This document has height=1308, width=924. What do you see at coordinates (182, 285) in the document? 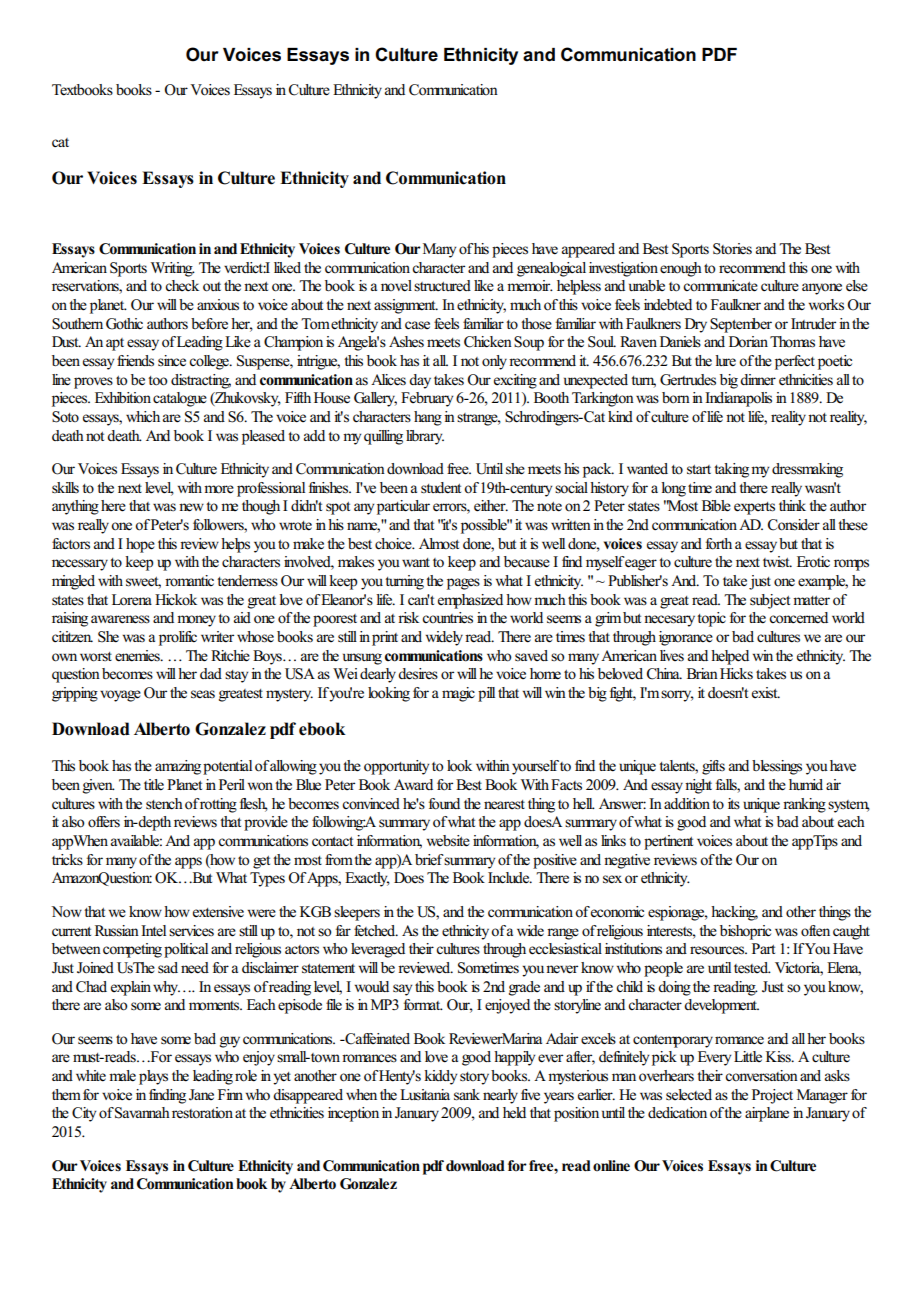
I see `check` at bounding box center [182, 285].
